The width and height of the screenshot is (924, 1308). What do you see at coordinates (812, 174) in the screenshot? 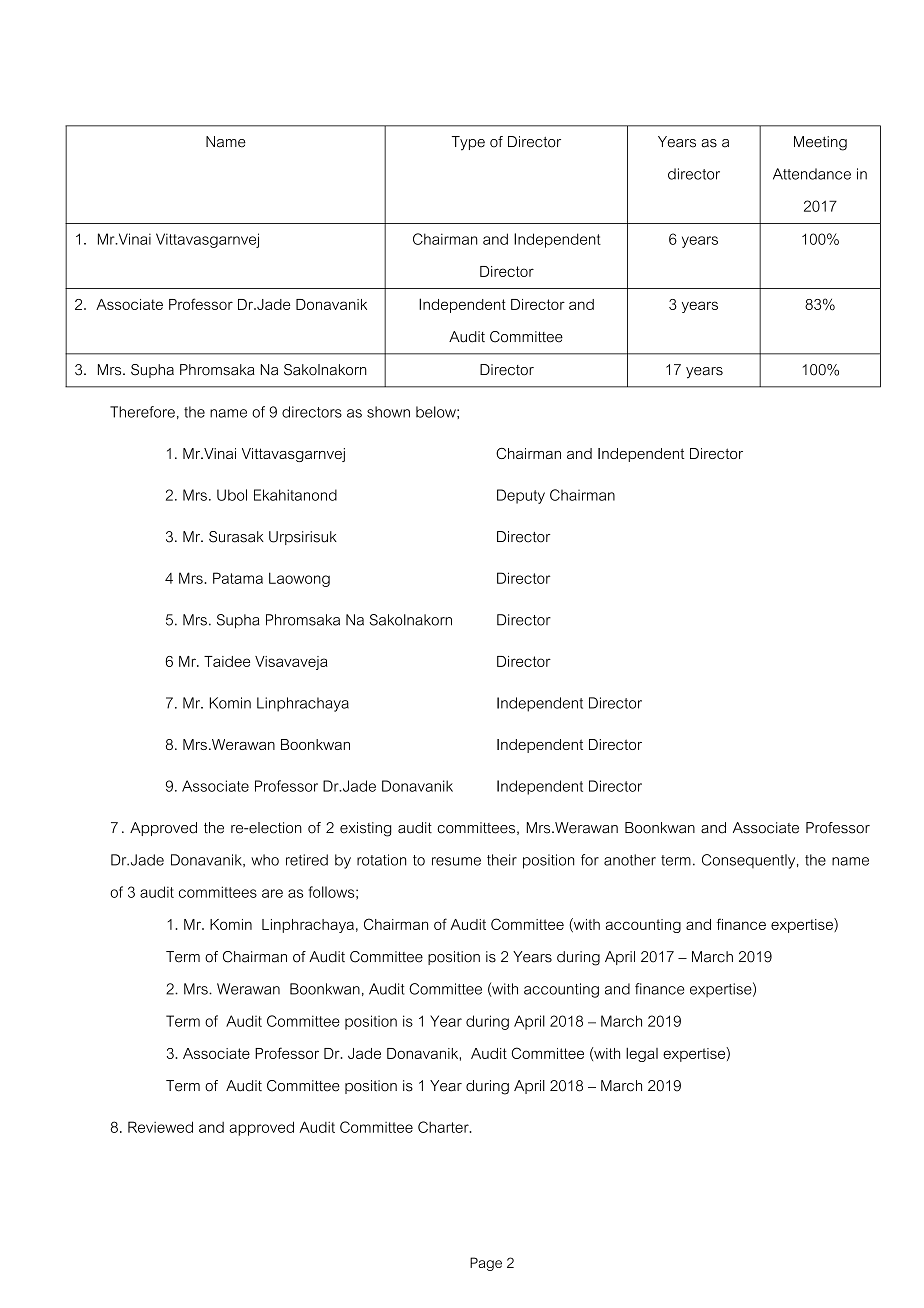
I see `Attendance` at bounding box center [812, 174].
